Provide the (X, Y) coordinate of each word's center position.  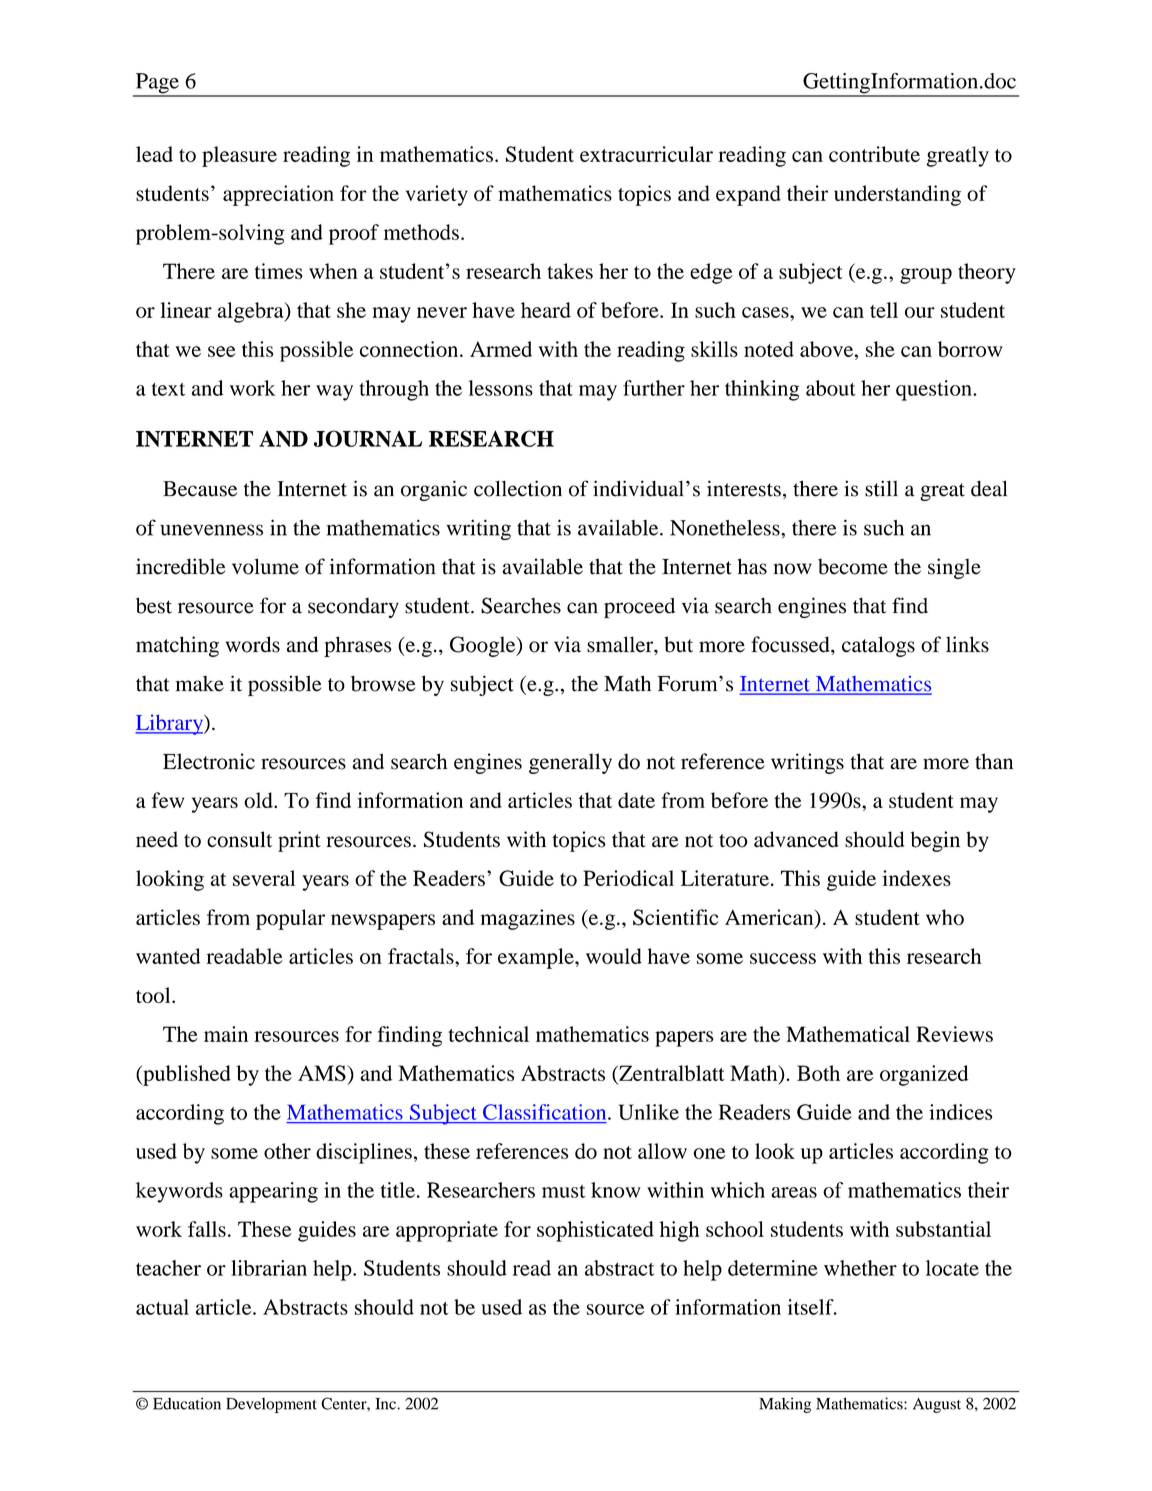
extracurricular (646, 154)
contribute (874, 154)
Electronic (209, 761)
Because (200, 489)
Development (271, 1405)
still (881, 488)
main (226, 1034)
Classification (546, 1112)
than (994, 761)
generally (570, 763)
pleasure (239, 156)
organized (924, 1075)
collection (518, 488)
